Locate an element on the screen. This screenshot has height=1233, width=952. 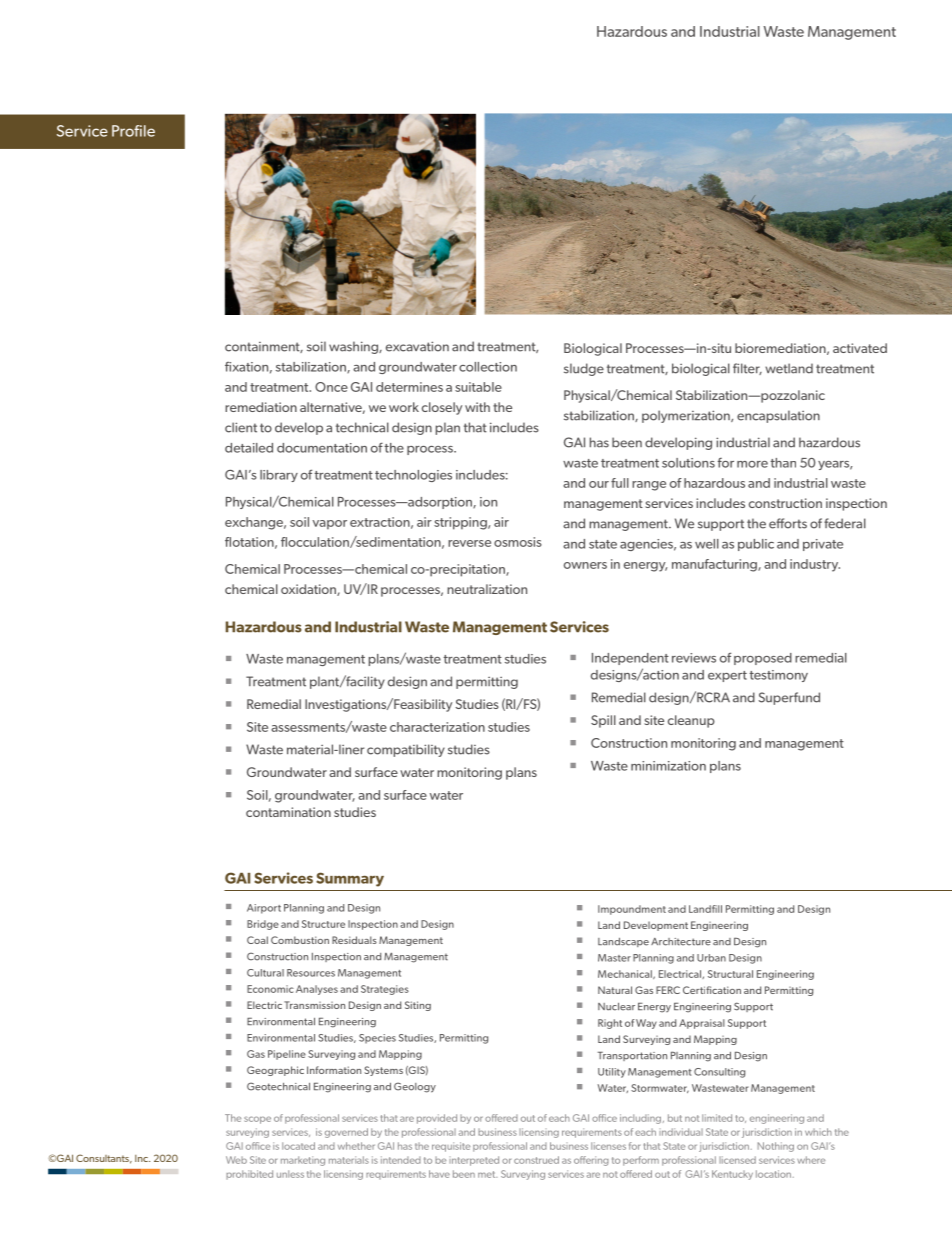
Profile is located at coordinates (133, 131).
